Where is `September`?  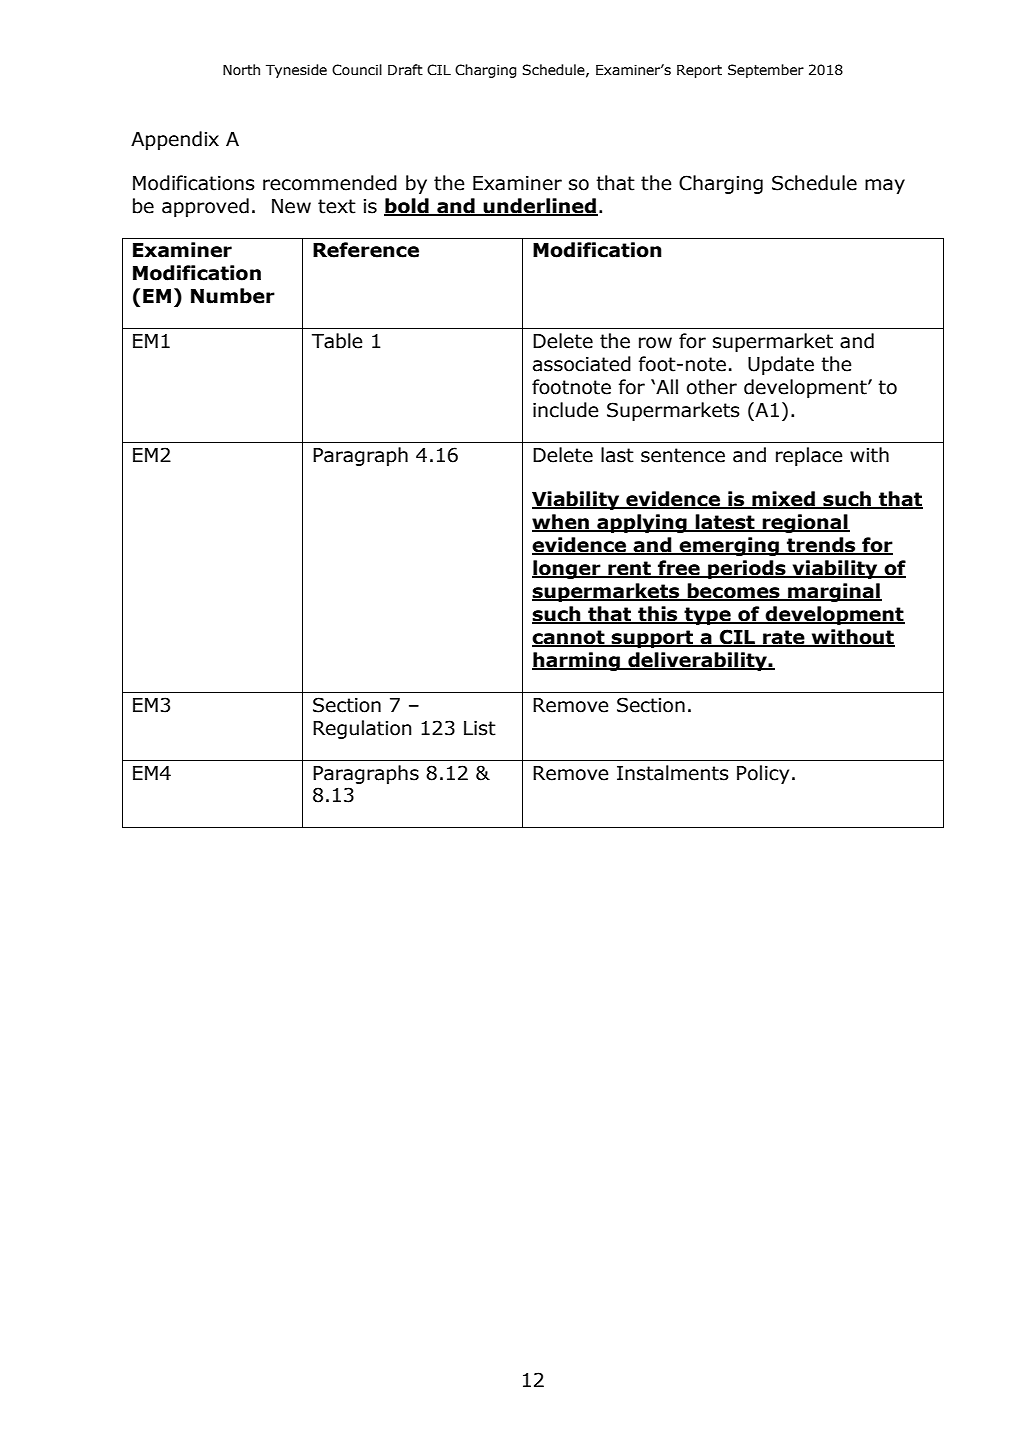 September is located at coordinates (766, 71).
